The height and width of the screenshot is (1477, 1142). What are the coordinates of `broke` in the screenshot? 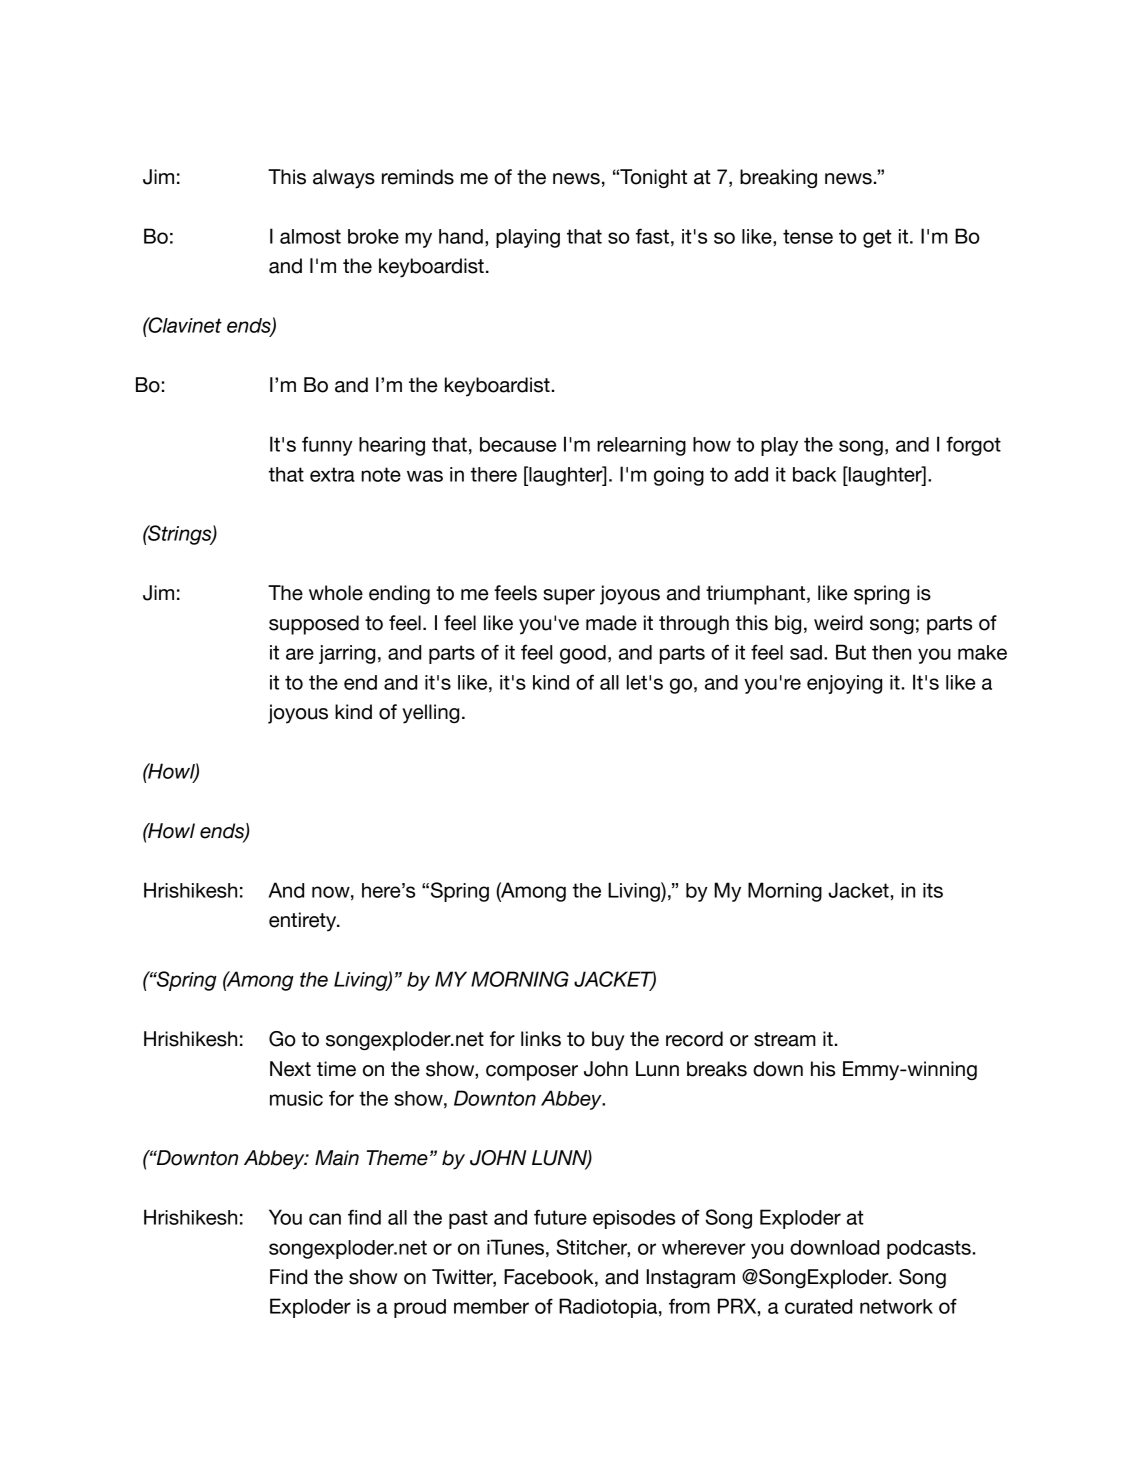 It's located at (373, 236).
